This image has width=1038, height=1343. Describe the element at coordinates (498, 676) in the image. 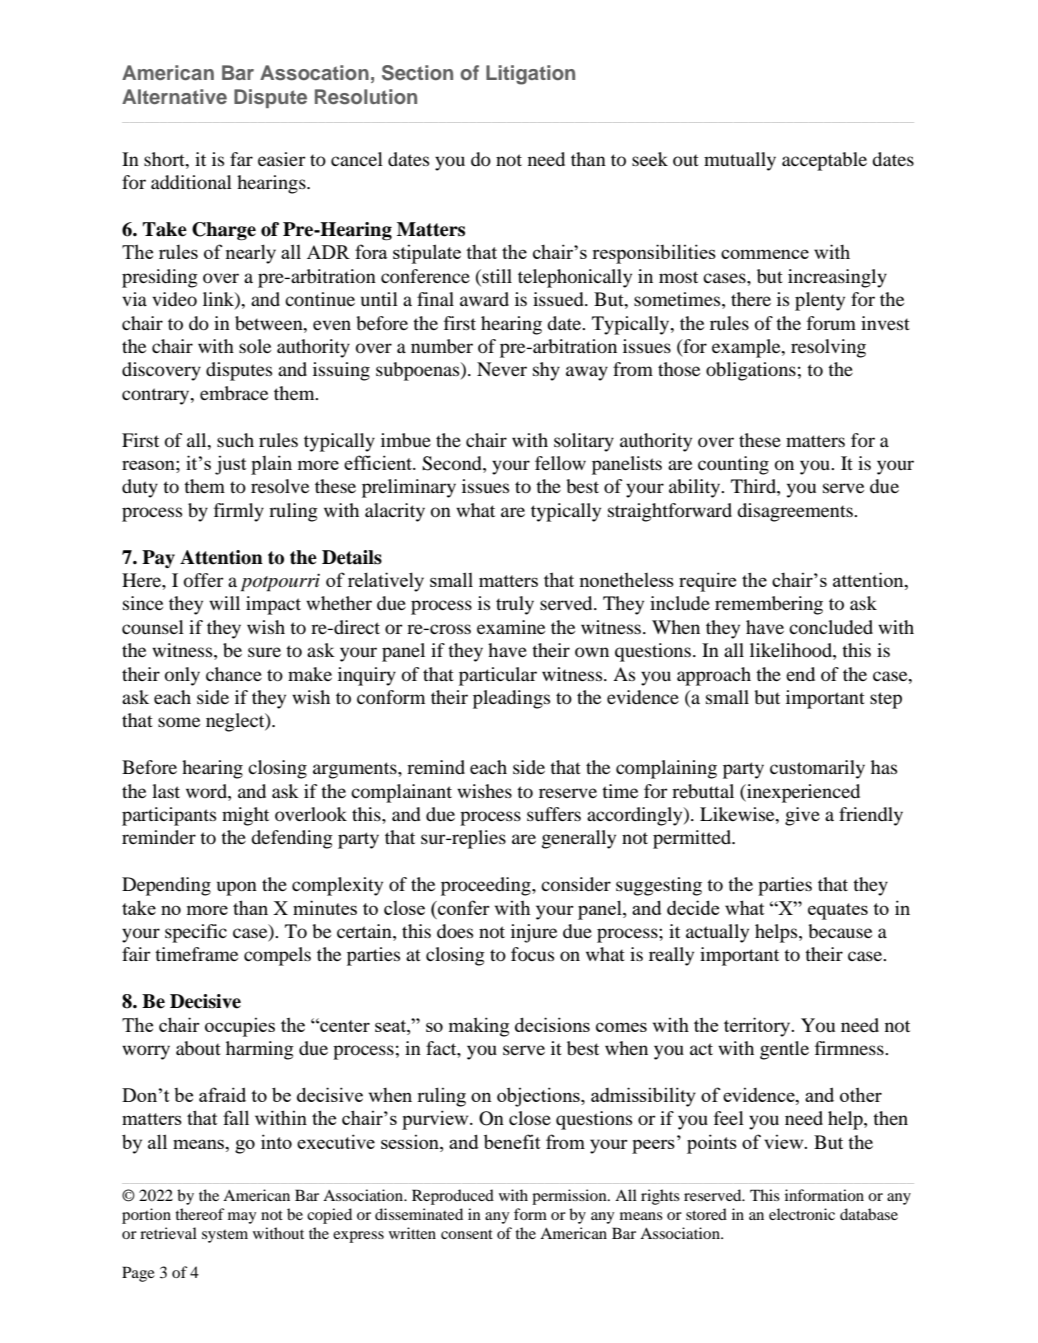

I see `particular` at that location.
